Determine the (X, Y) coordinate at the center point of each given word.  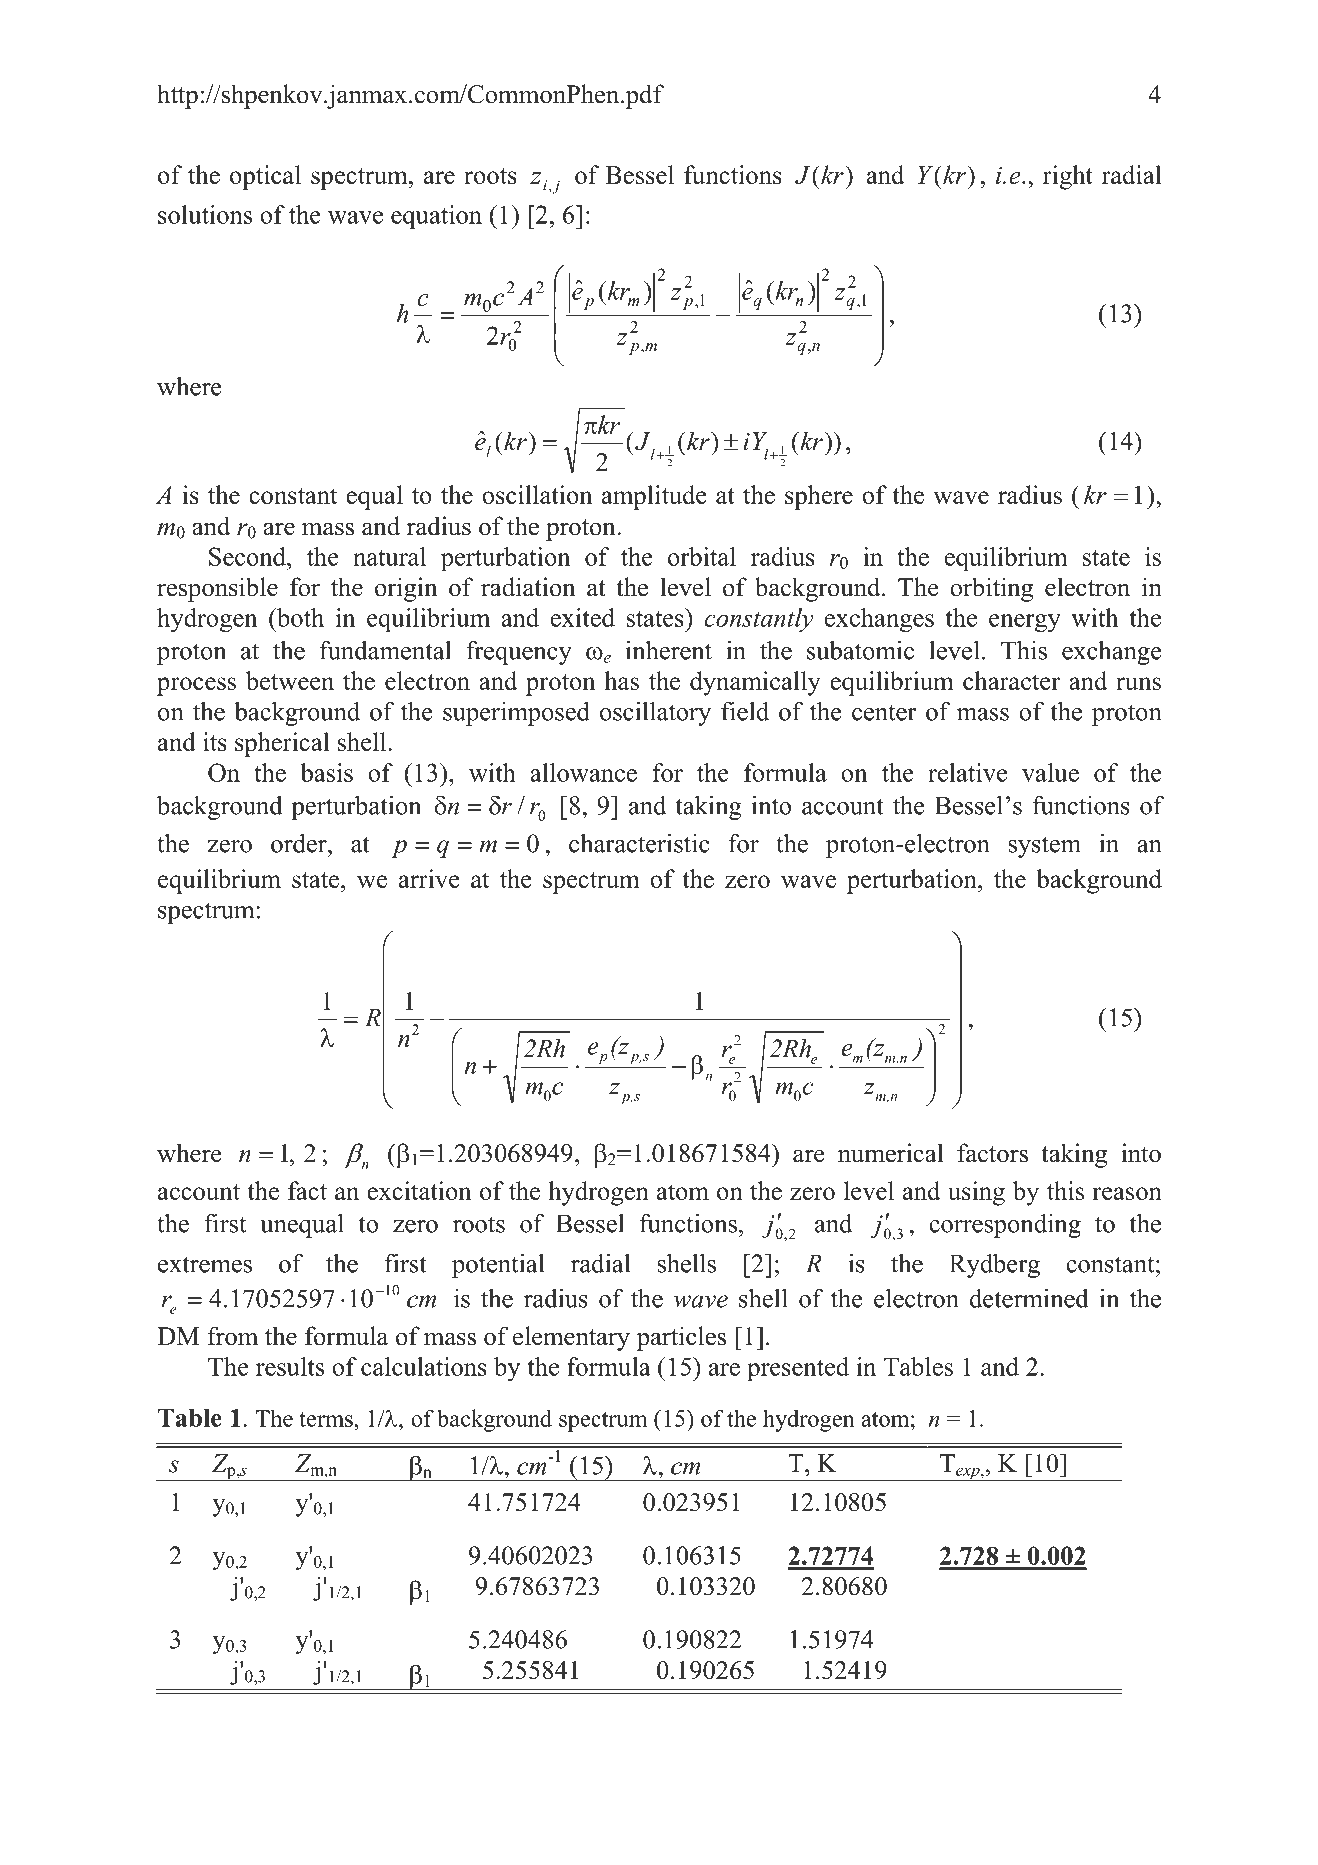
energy (1025, 623)
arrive (429, 878)
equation (436, 217)
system (1045, 847)
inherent (668, 650)
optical (265, 177)
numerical (890, 1153)
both (299, 617)
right (1068, 177)
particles (681, 1338)
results (290, 1366)
